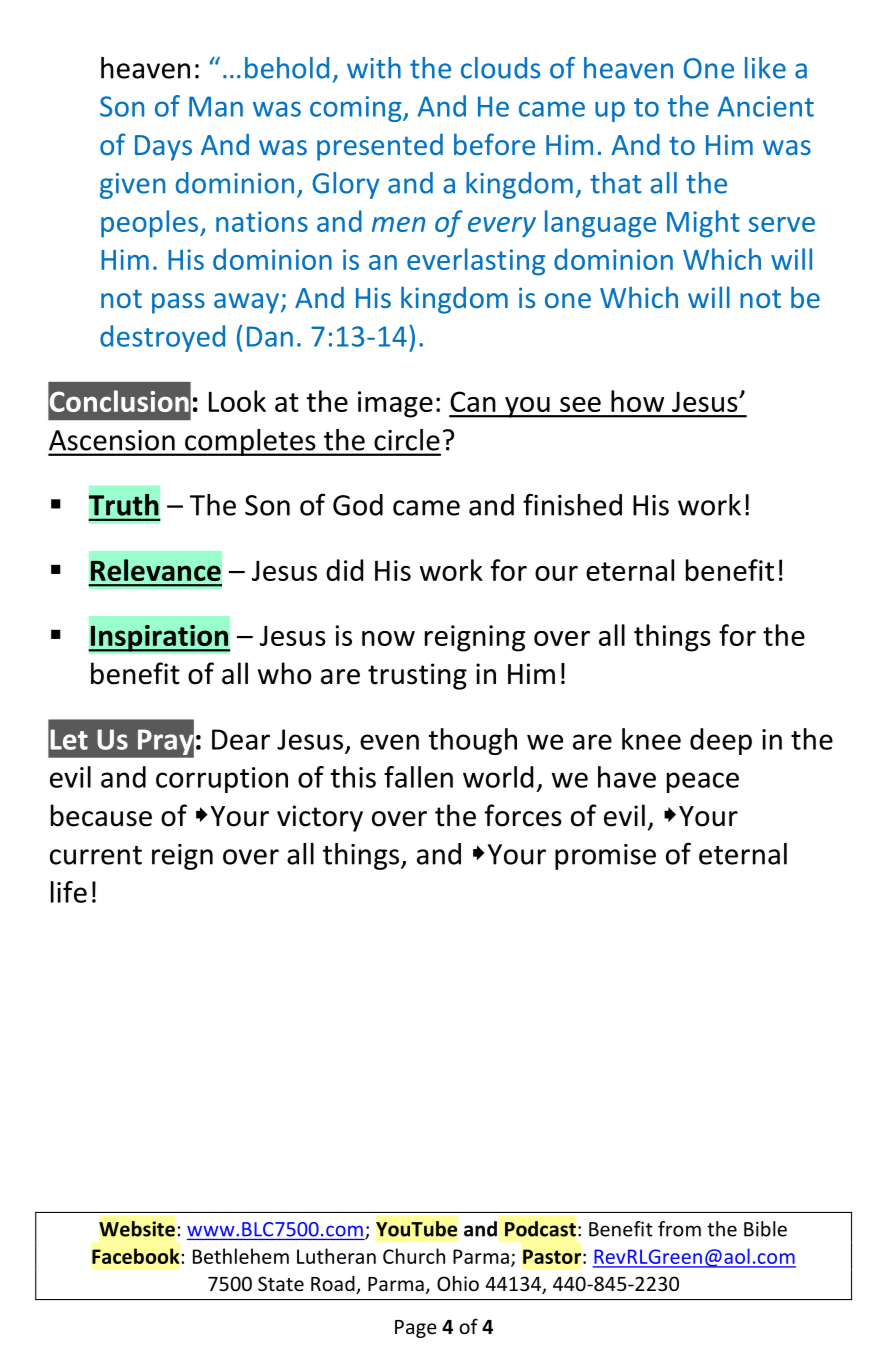 The height and width of the page is (1372, 887). I want to click on destroyed, so click(162, 338).
